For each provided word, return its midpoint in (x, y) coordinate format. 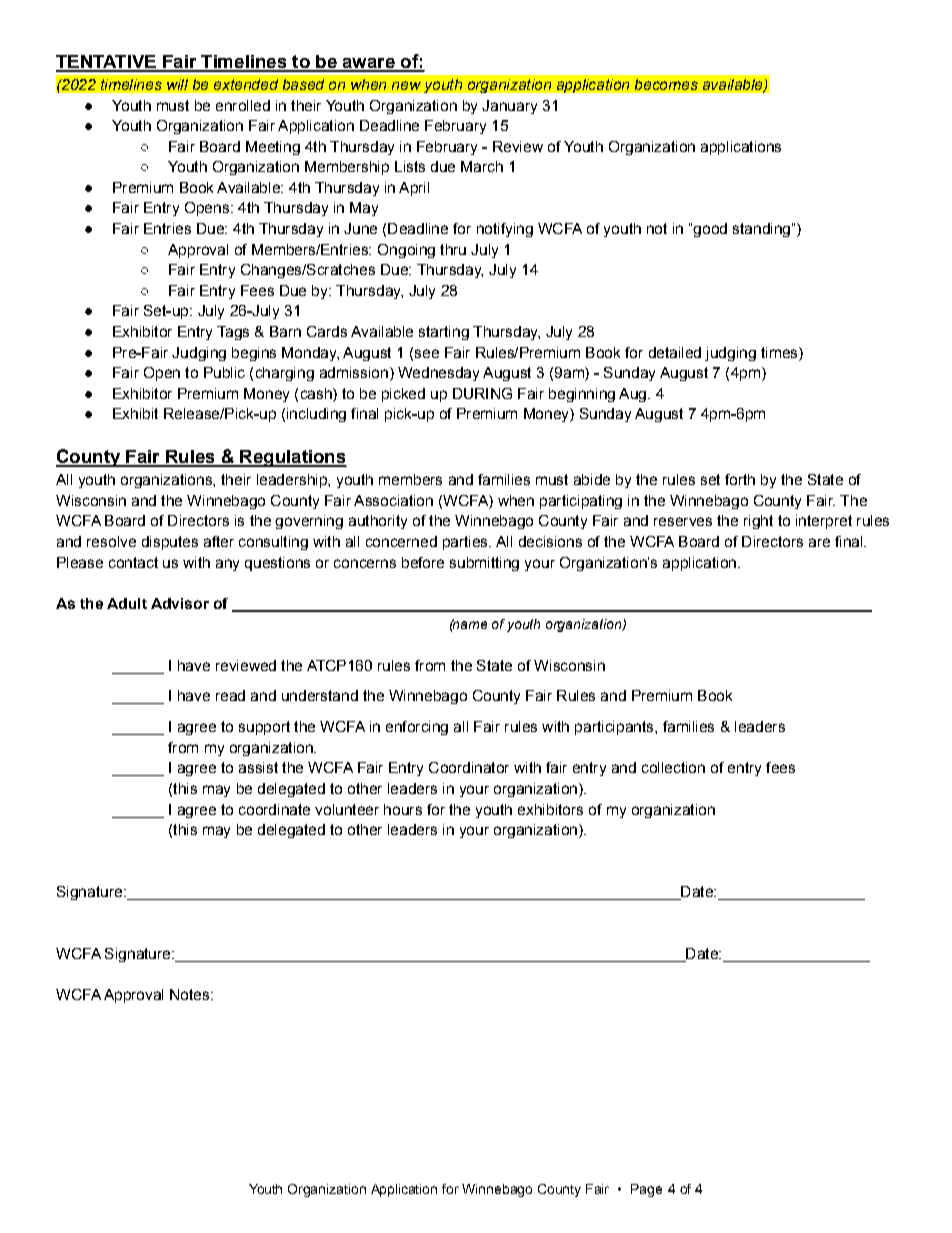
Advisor (180, 603)
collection (673, 767)
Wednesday (438, 374)
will (177, 84)
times (780, 352)
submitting (484, 564)
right (758, 522)
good (709, 230)
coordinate (274, 809)
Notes (191, 994)
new (406, 85)
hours (403, 809)
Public (224, 372)
